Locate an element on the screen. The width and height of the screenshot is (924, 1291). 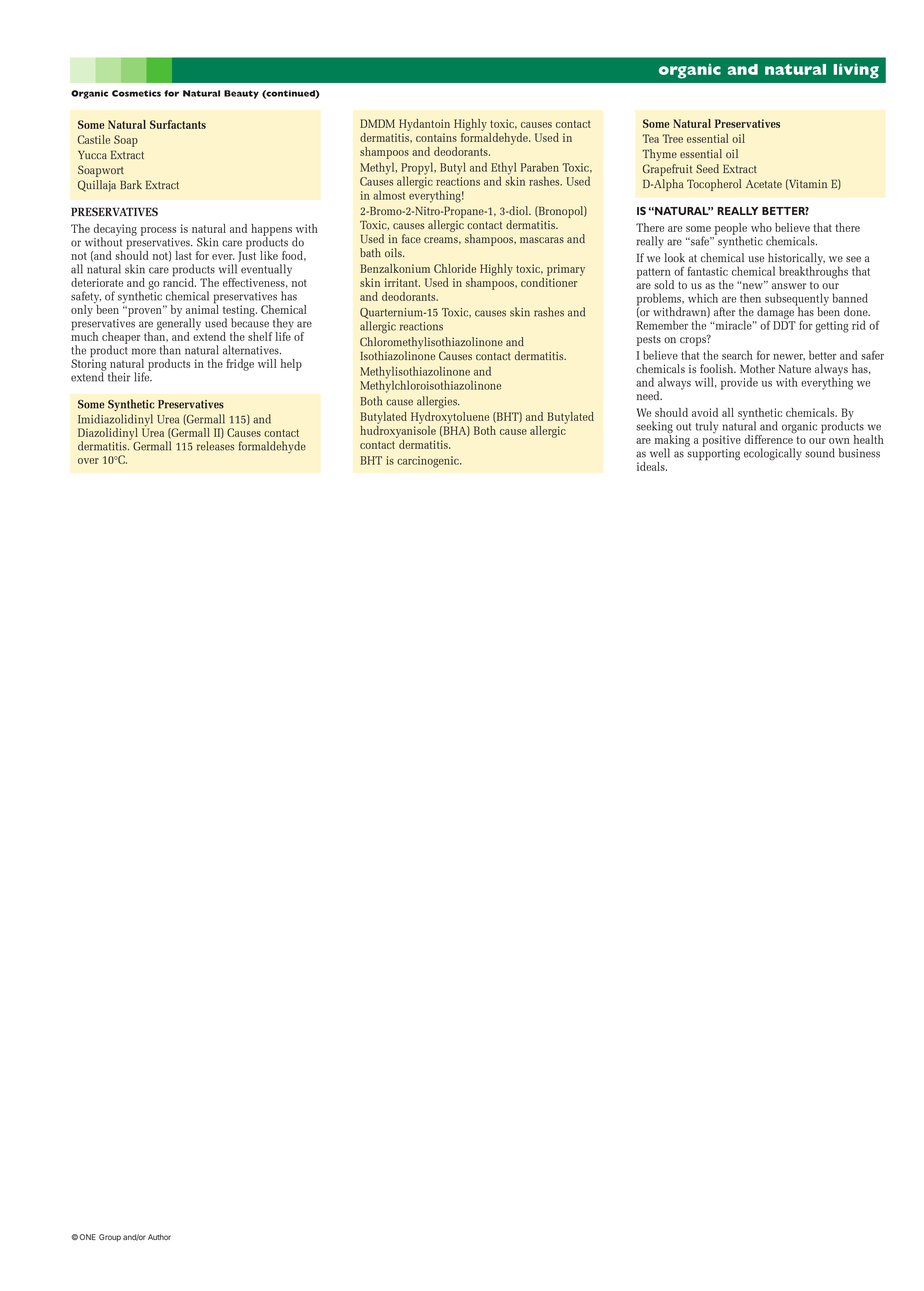
Group is located at coordinates (110, 1238).
